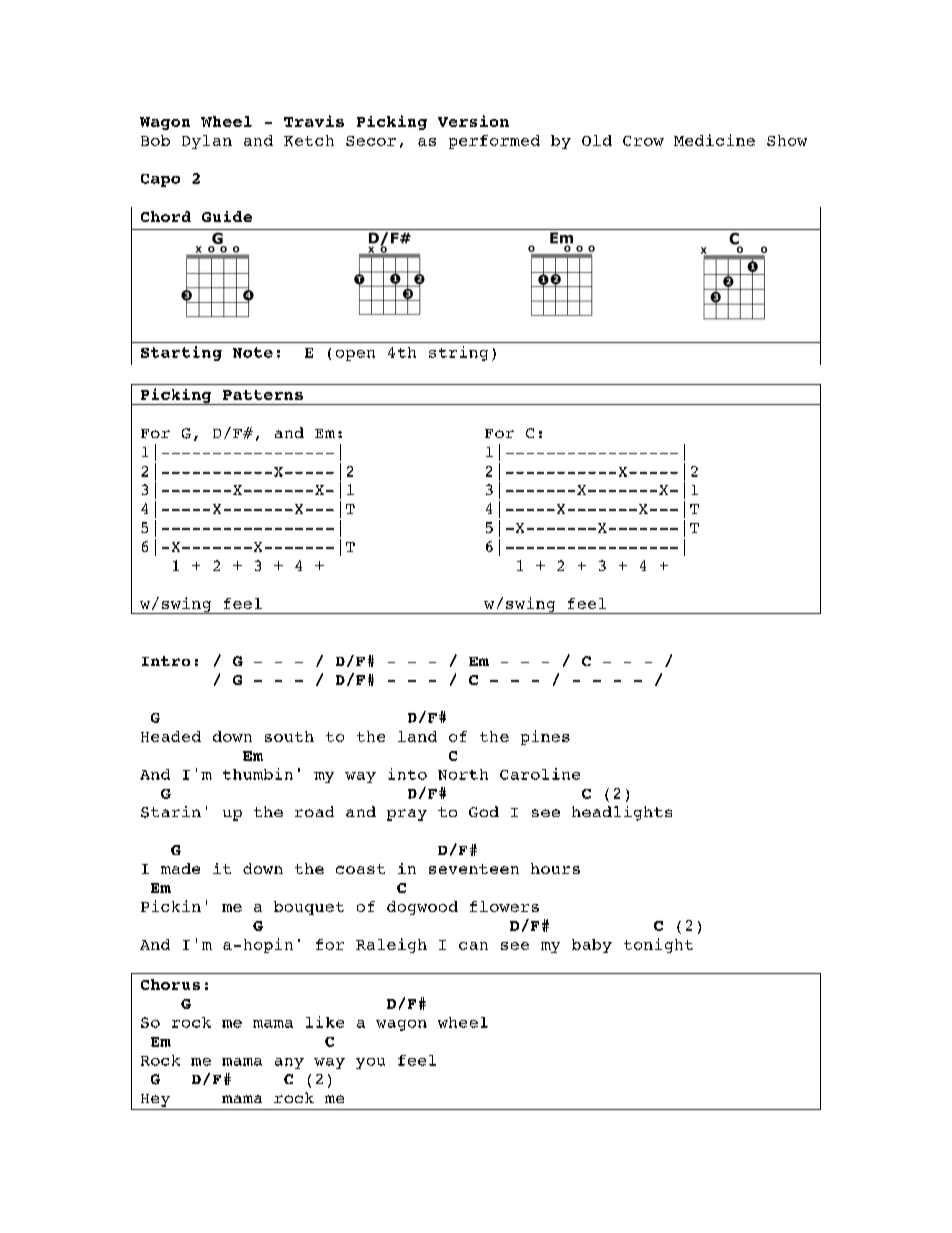  I want to click on Medicine, so click(714, 140).
